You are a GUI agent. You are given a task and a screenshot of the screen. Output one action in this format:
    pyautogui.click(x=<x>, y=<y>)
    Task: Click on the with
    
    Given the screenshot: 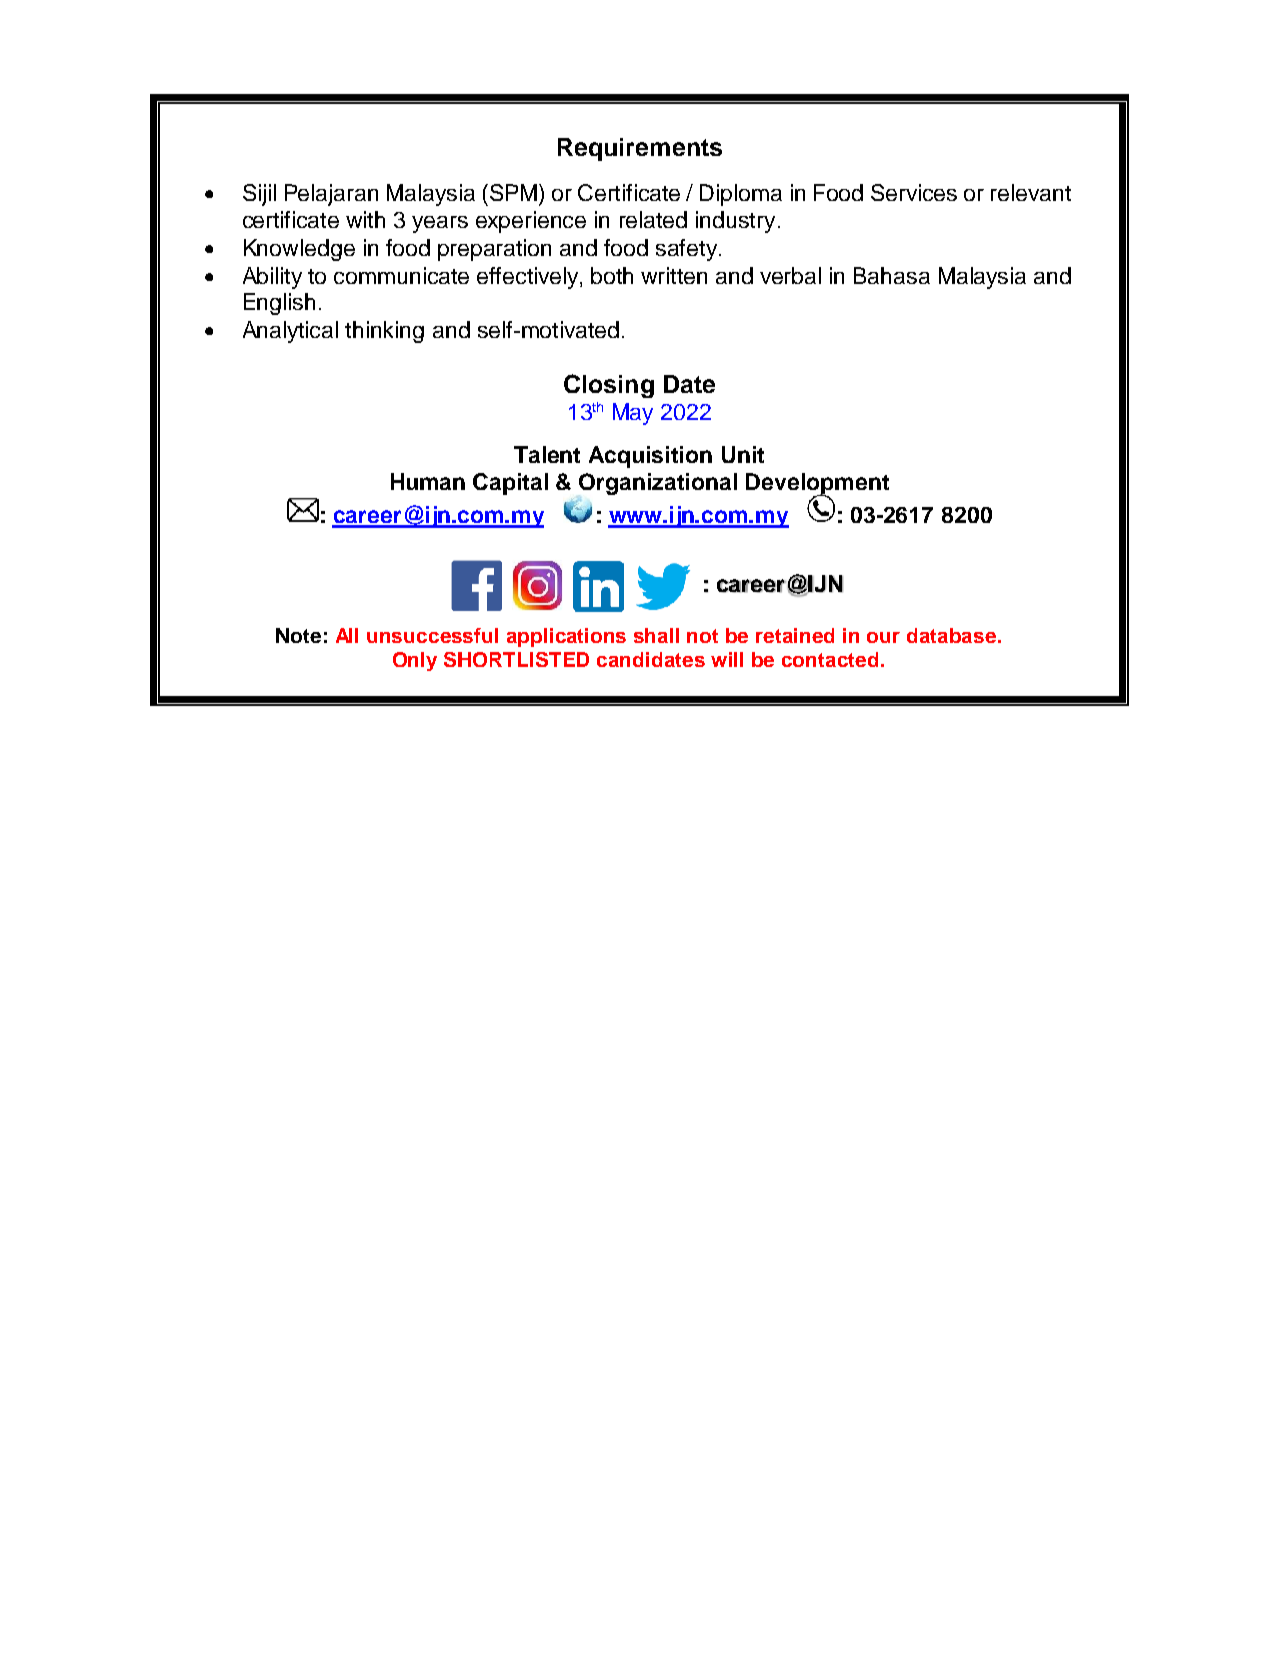 What is the action you would take?
    pyautogui.click(x=365, y=219)
